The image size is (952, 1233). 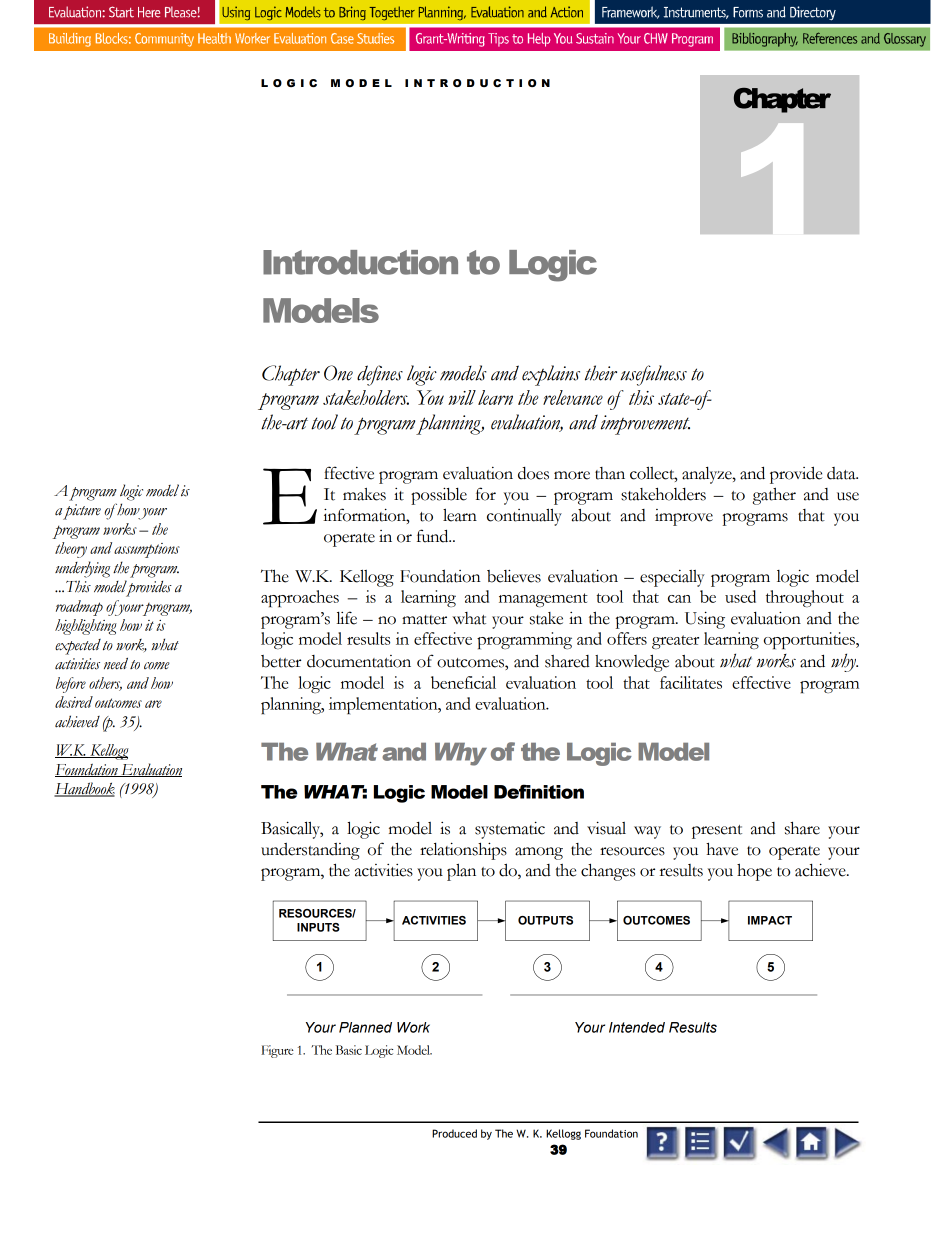 I want to click on hope, so click(x=754, y=872).
